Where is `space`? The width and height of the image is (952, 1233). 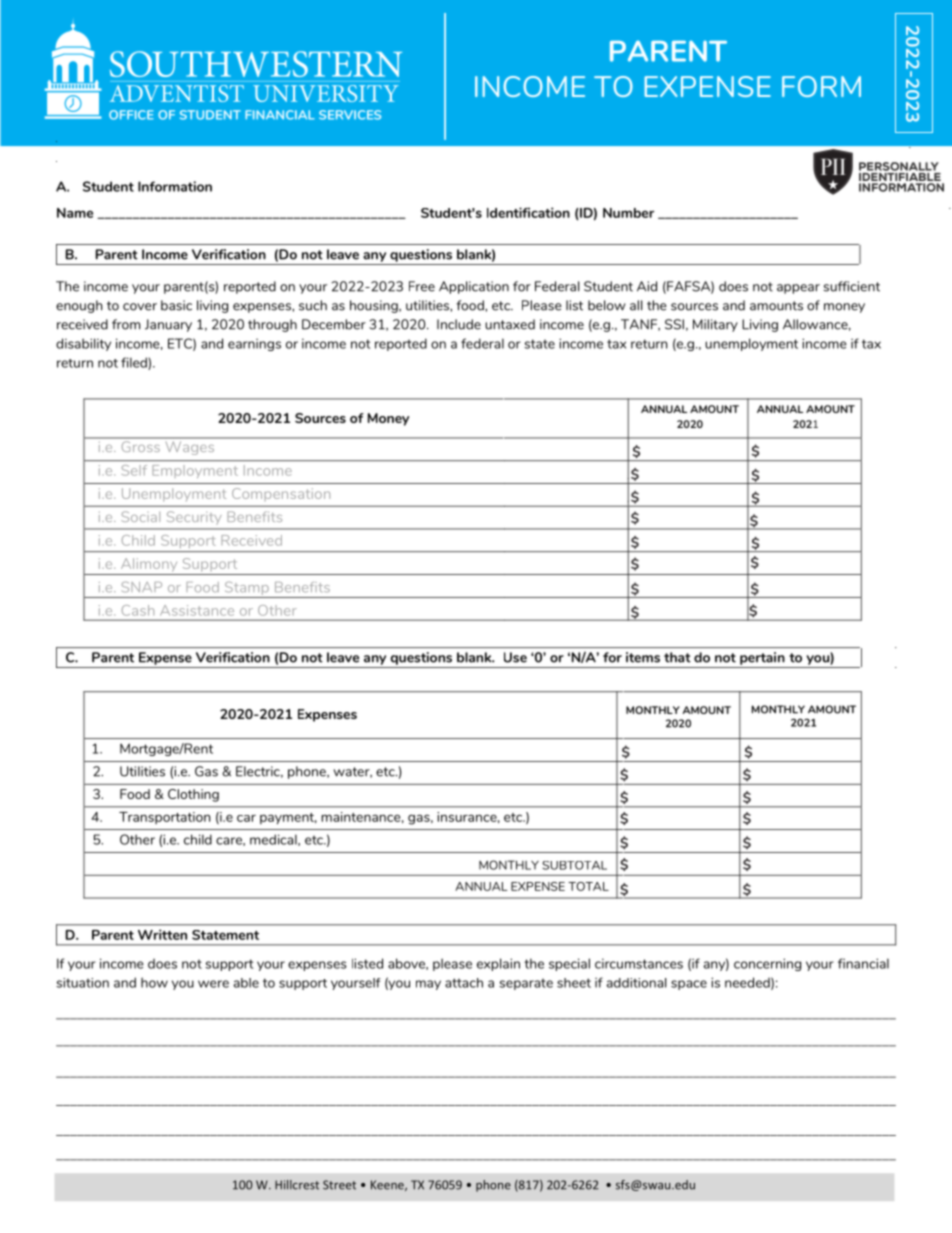
space is located at coordinates (689, 985).
